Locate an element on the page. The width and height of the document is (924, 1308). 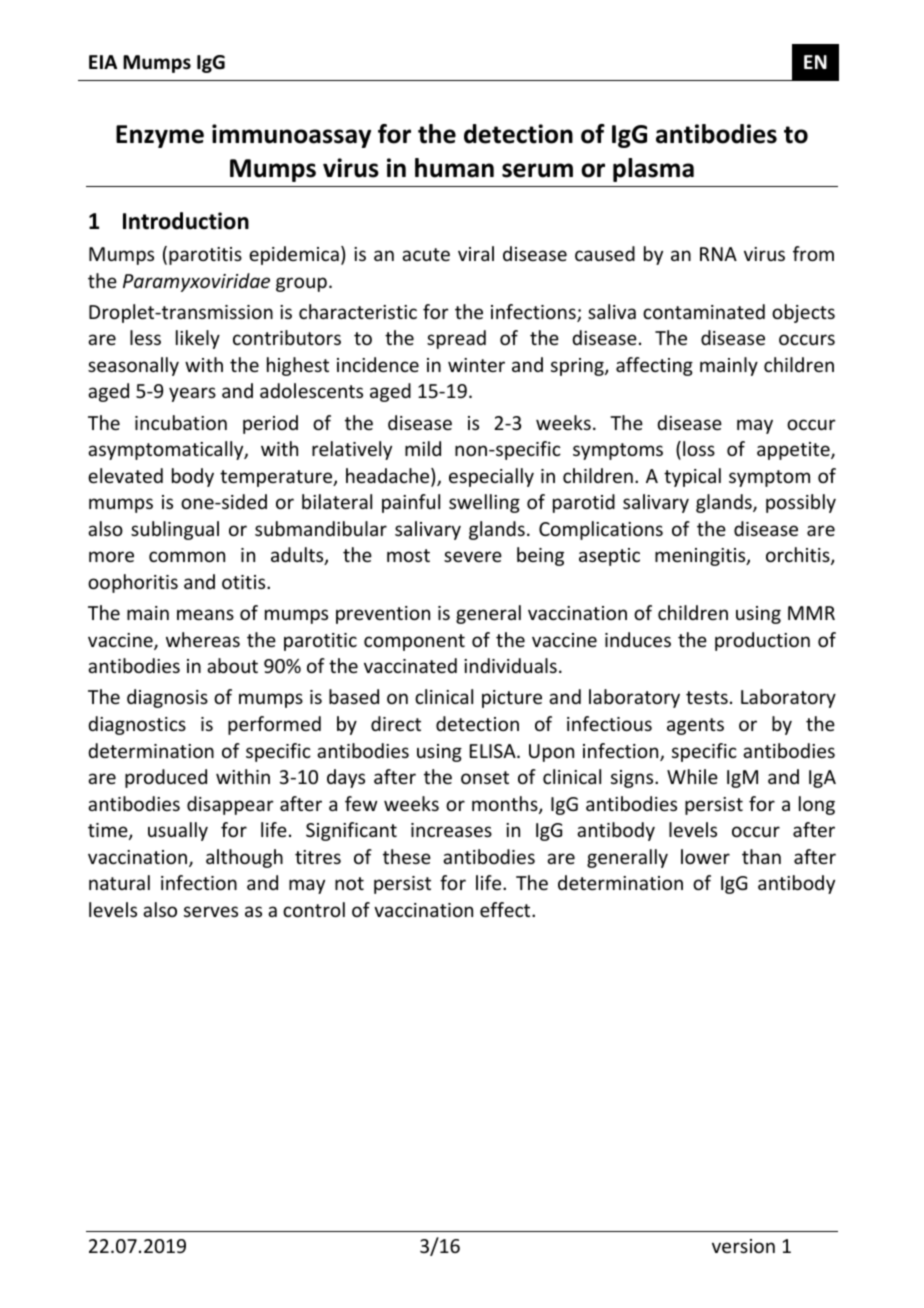
human is located at coordinates (454, 168).
